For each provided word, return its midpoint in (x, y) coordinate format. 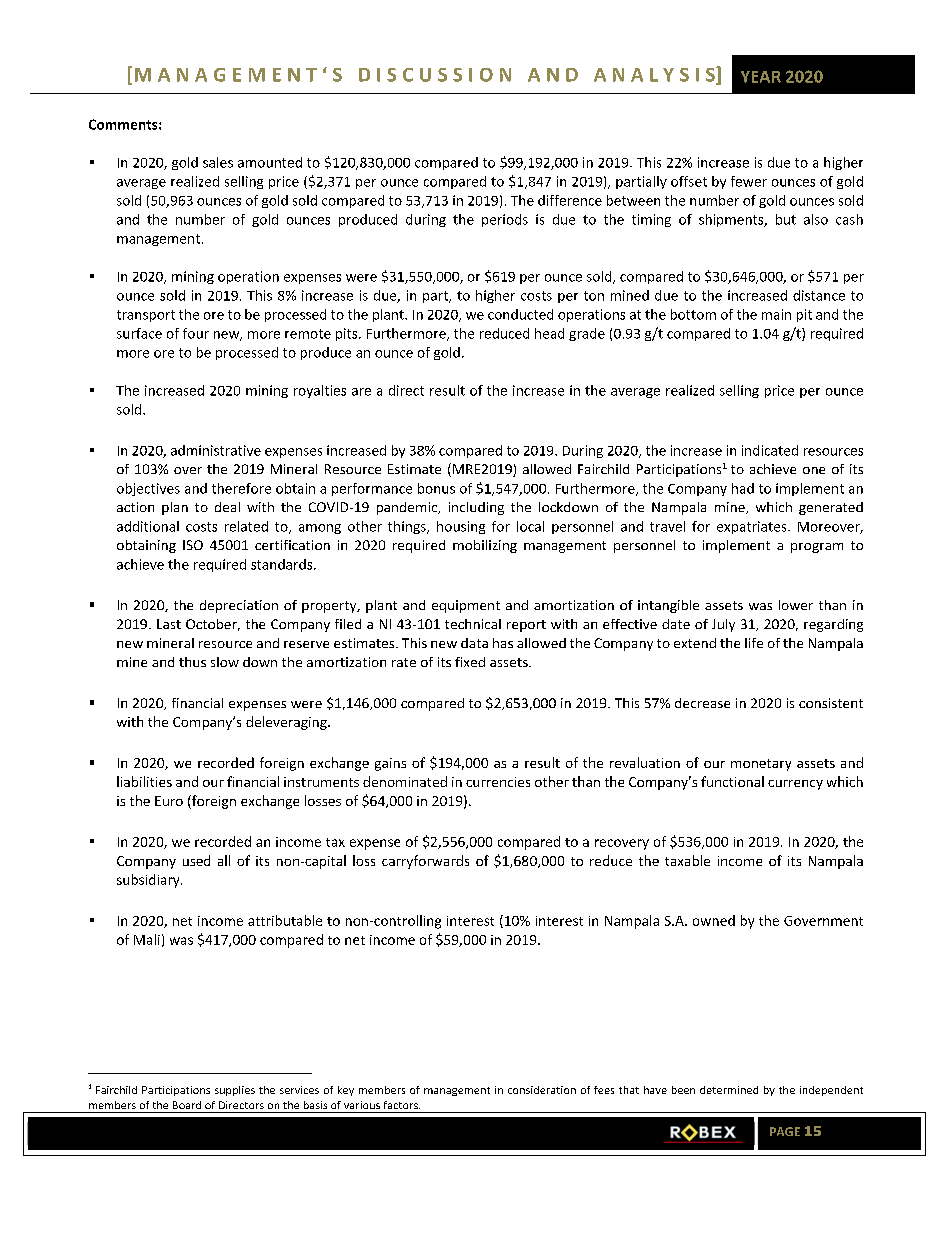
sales (218, 162)
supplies (235, 1091)
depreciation (239, 606)
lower (796, 605)
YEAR (761, 77)
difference (570, 200)
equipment (466, 606)
